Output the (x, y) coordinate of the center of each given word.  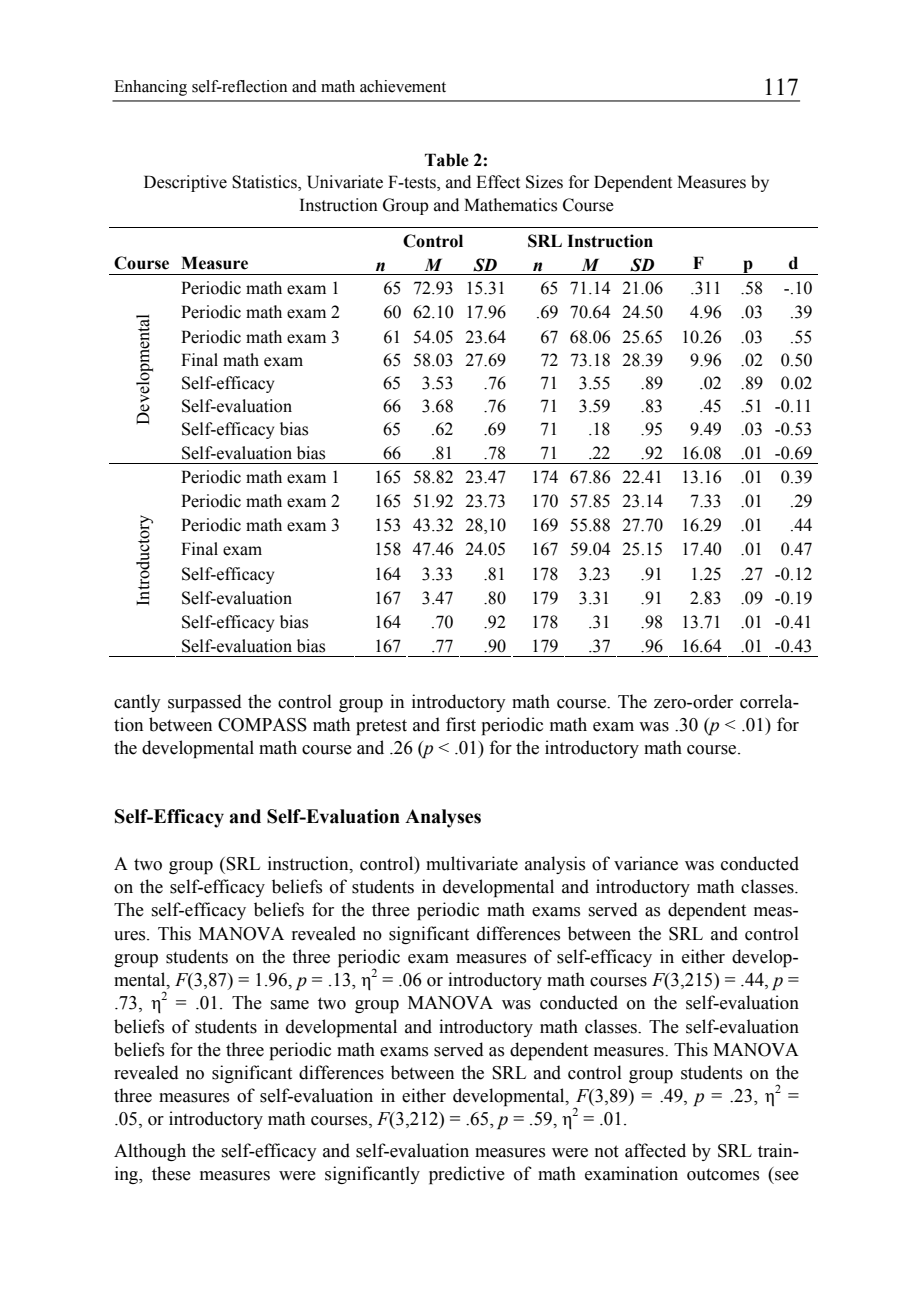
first (461, 724)
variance (646, 863)
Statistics (265, 183)
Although (150, 1152)
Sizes (544, 182)
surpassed (205, 703)
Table (447, 160)
